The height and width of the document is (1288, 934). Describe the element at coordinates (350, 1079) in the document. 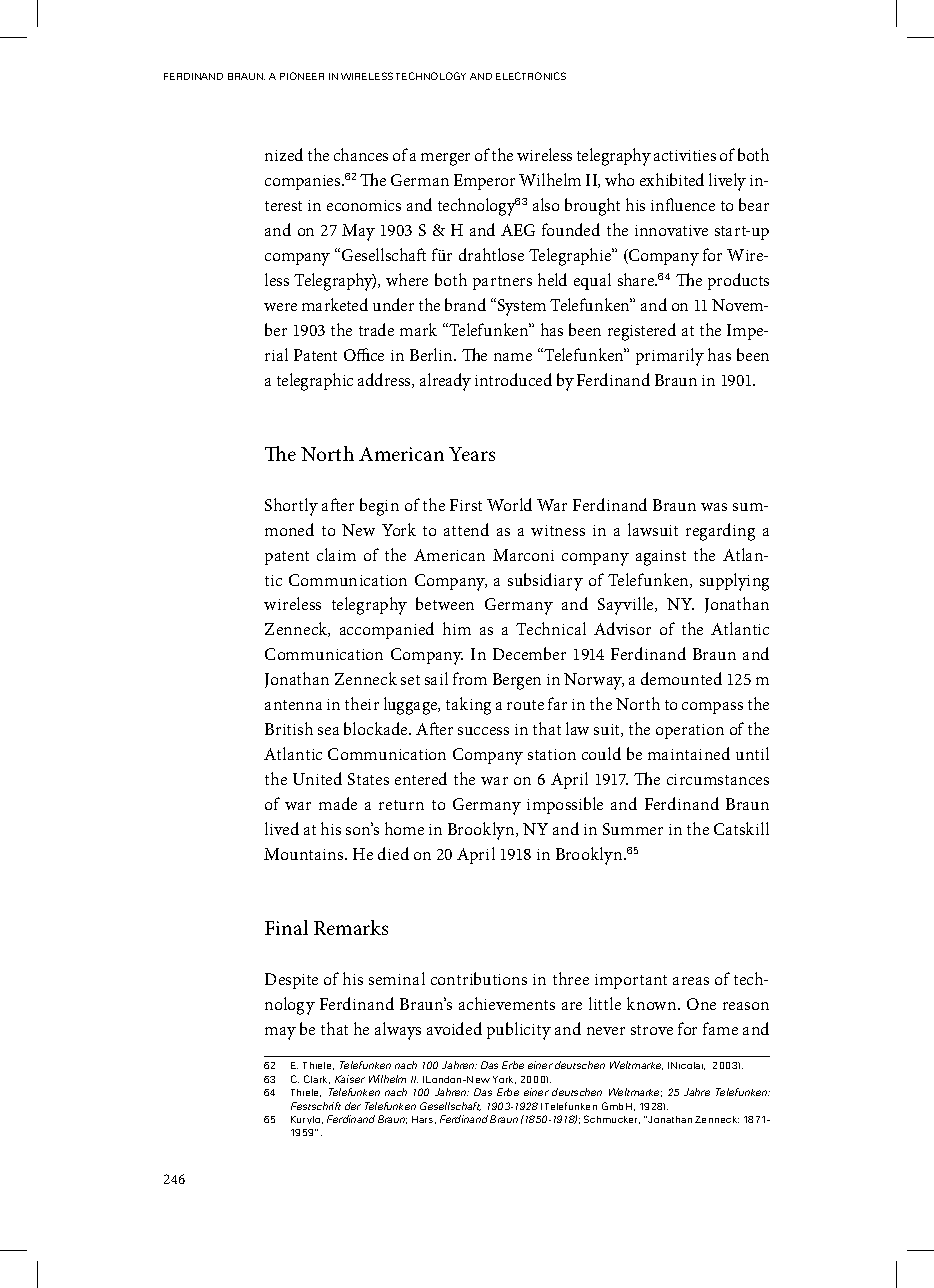

I see `Kaiser` at that location.
